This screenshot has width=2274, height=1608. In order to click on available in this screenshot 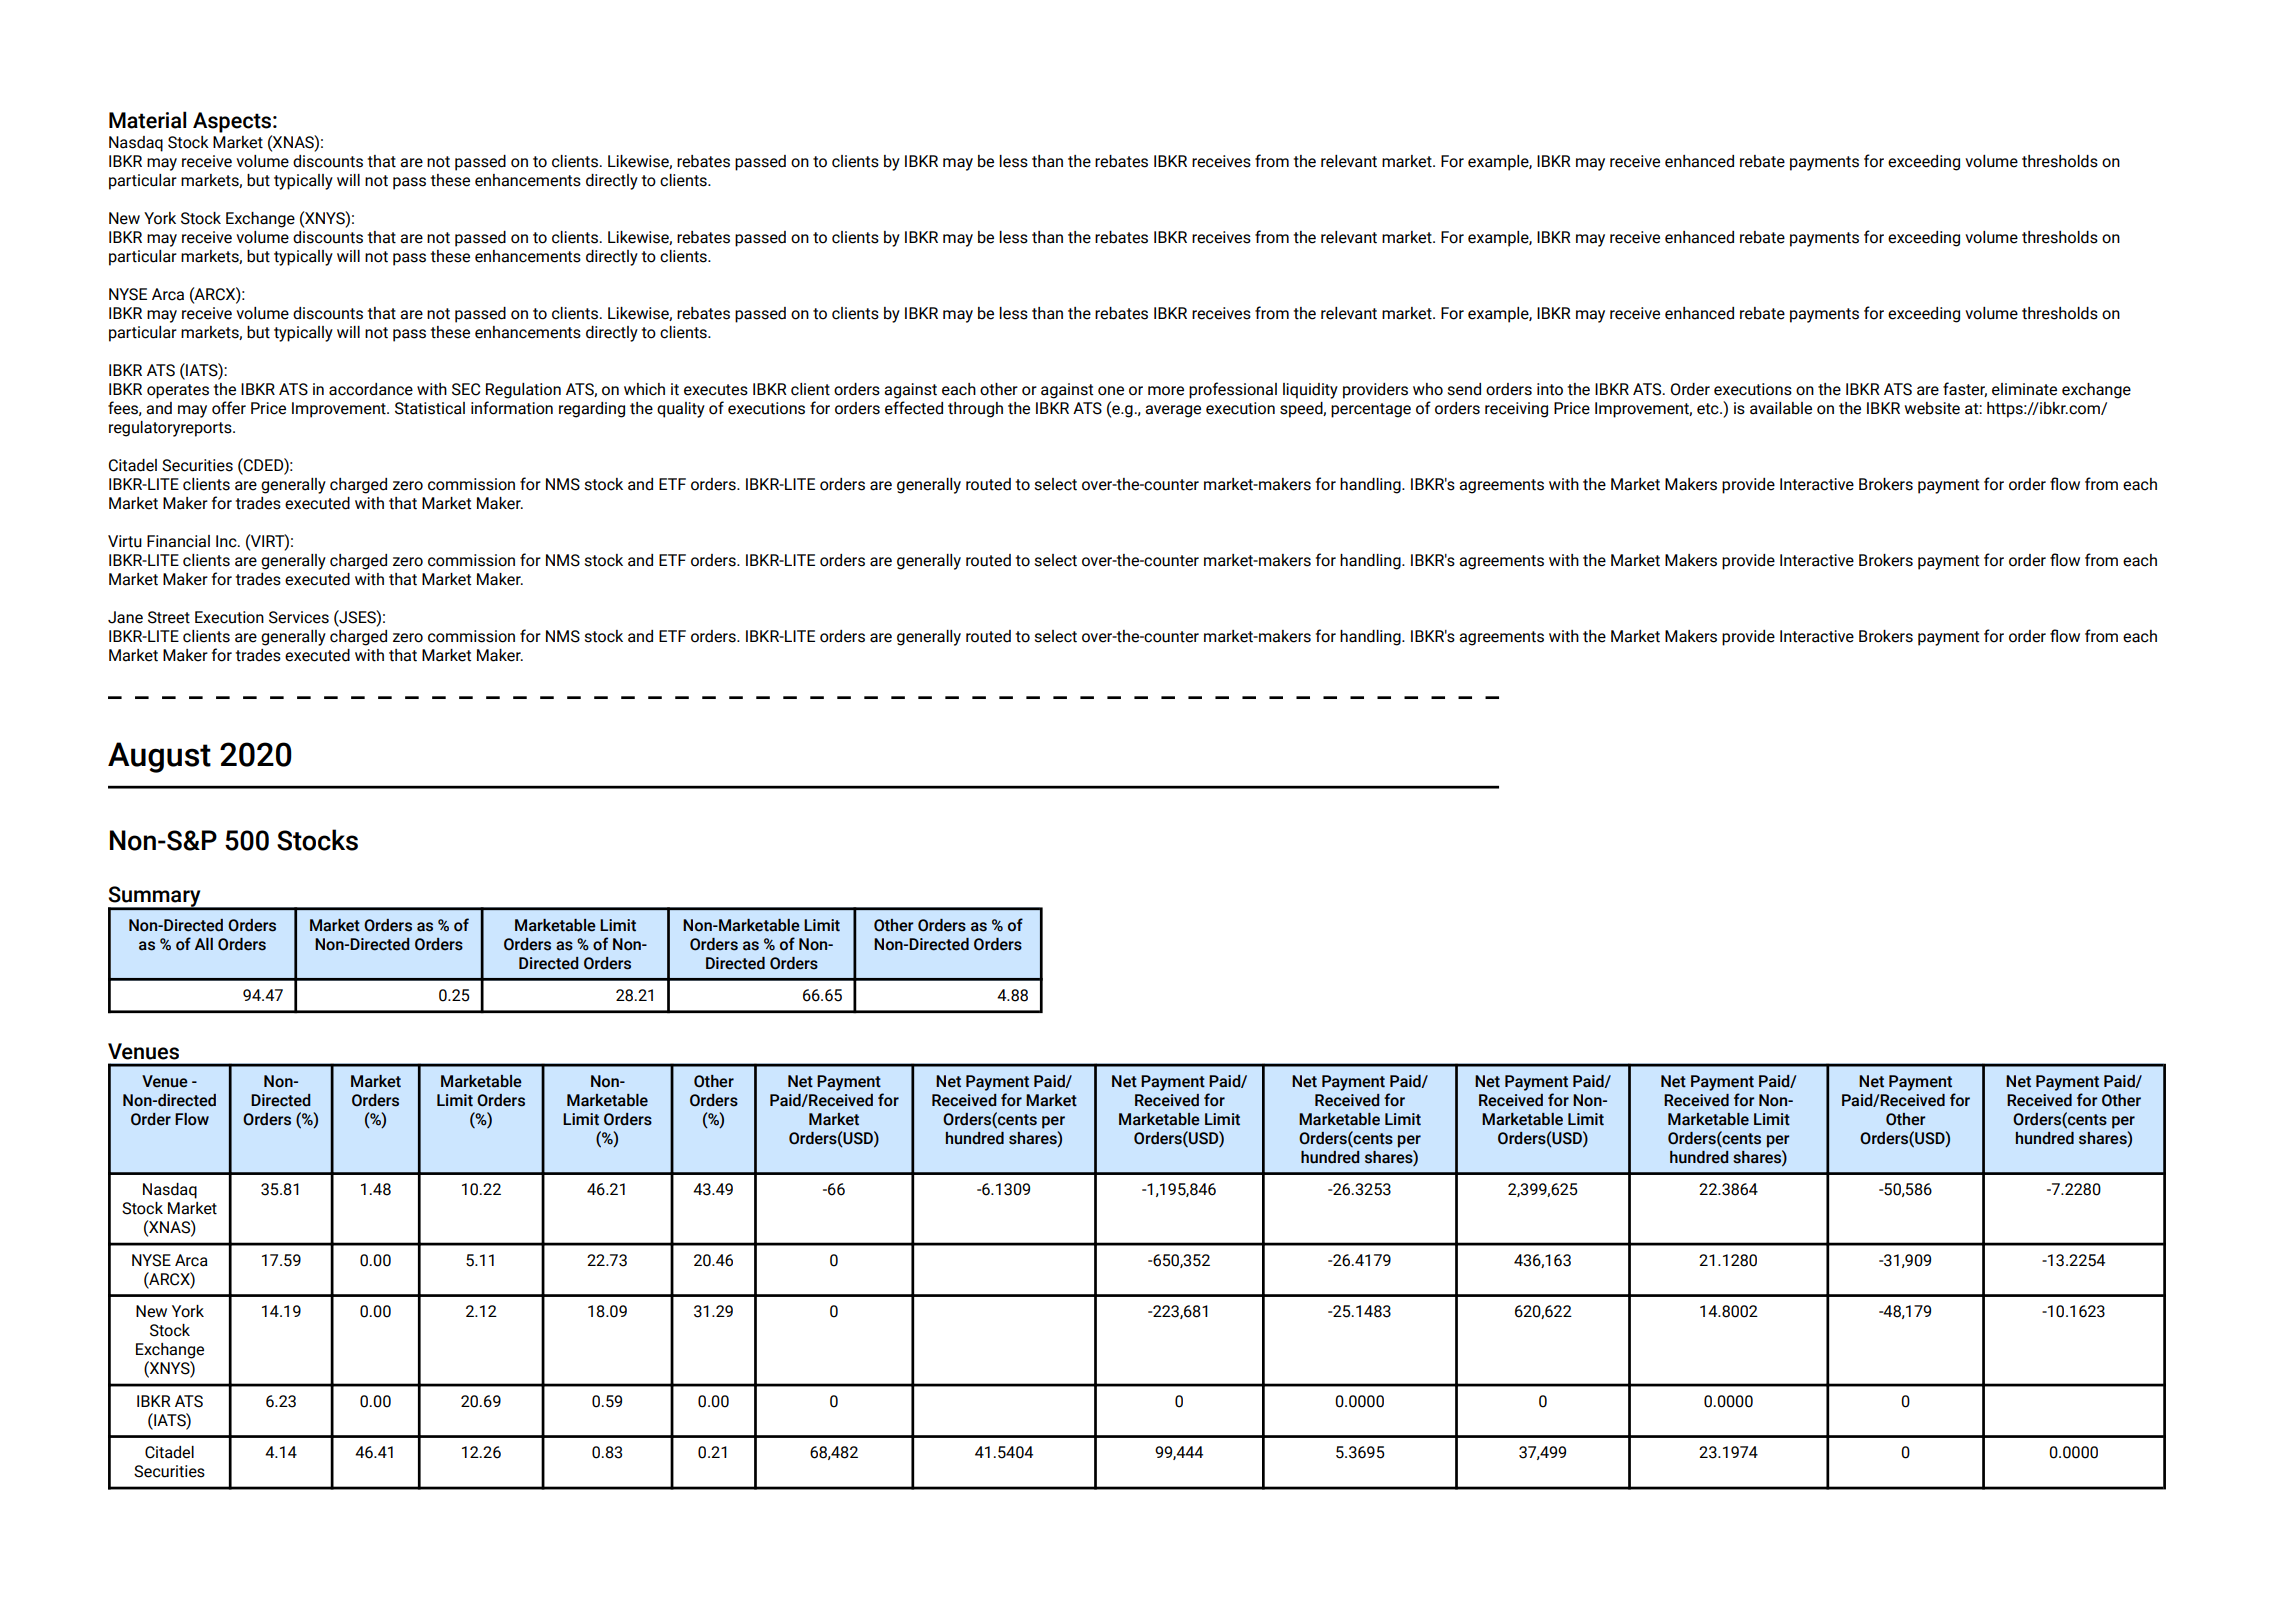, I will do `click(1781, 408)`.
